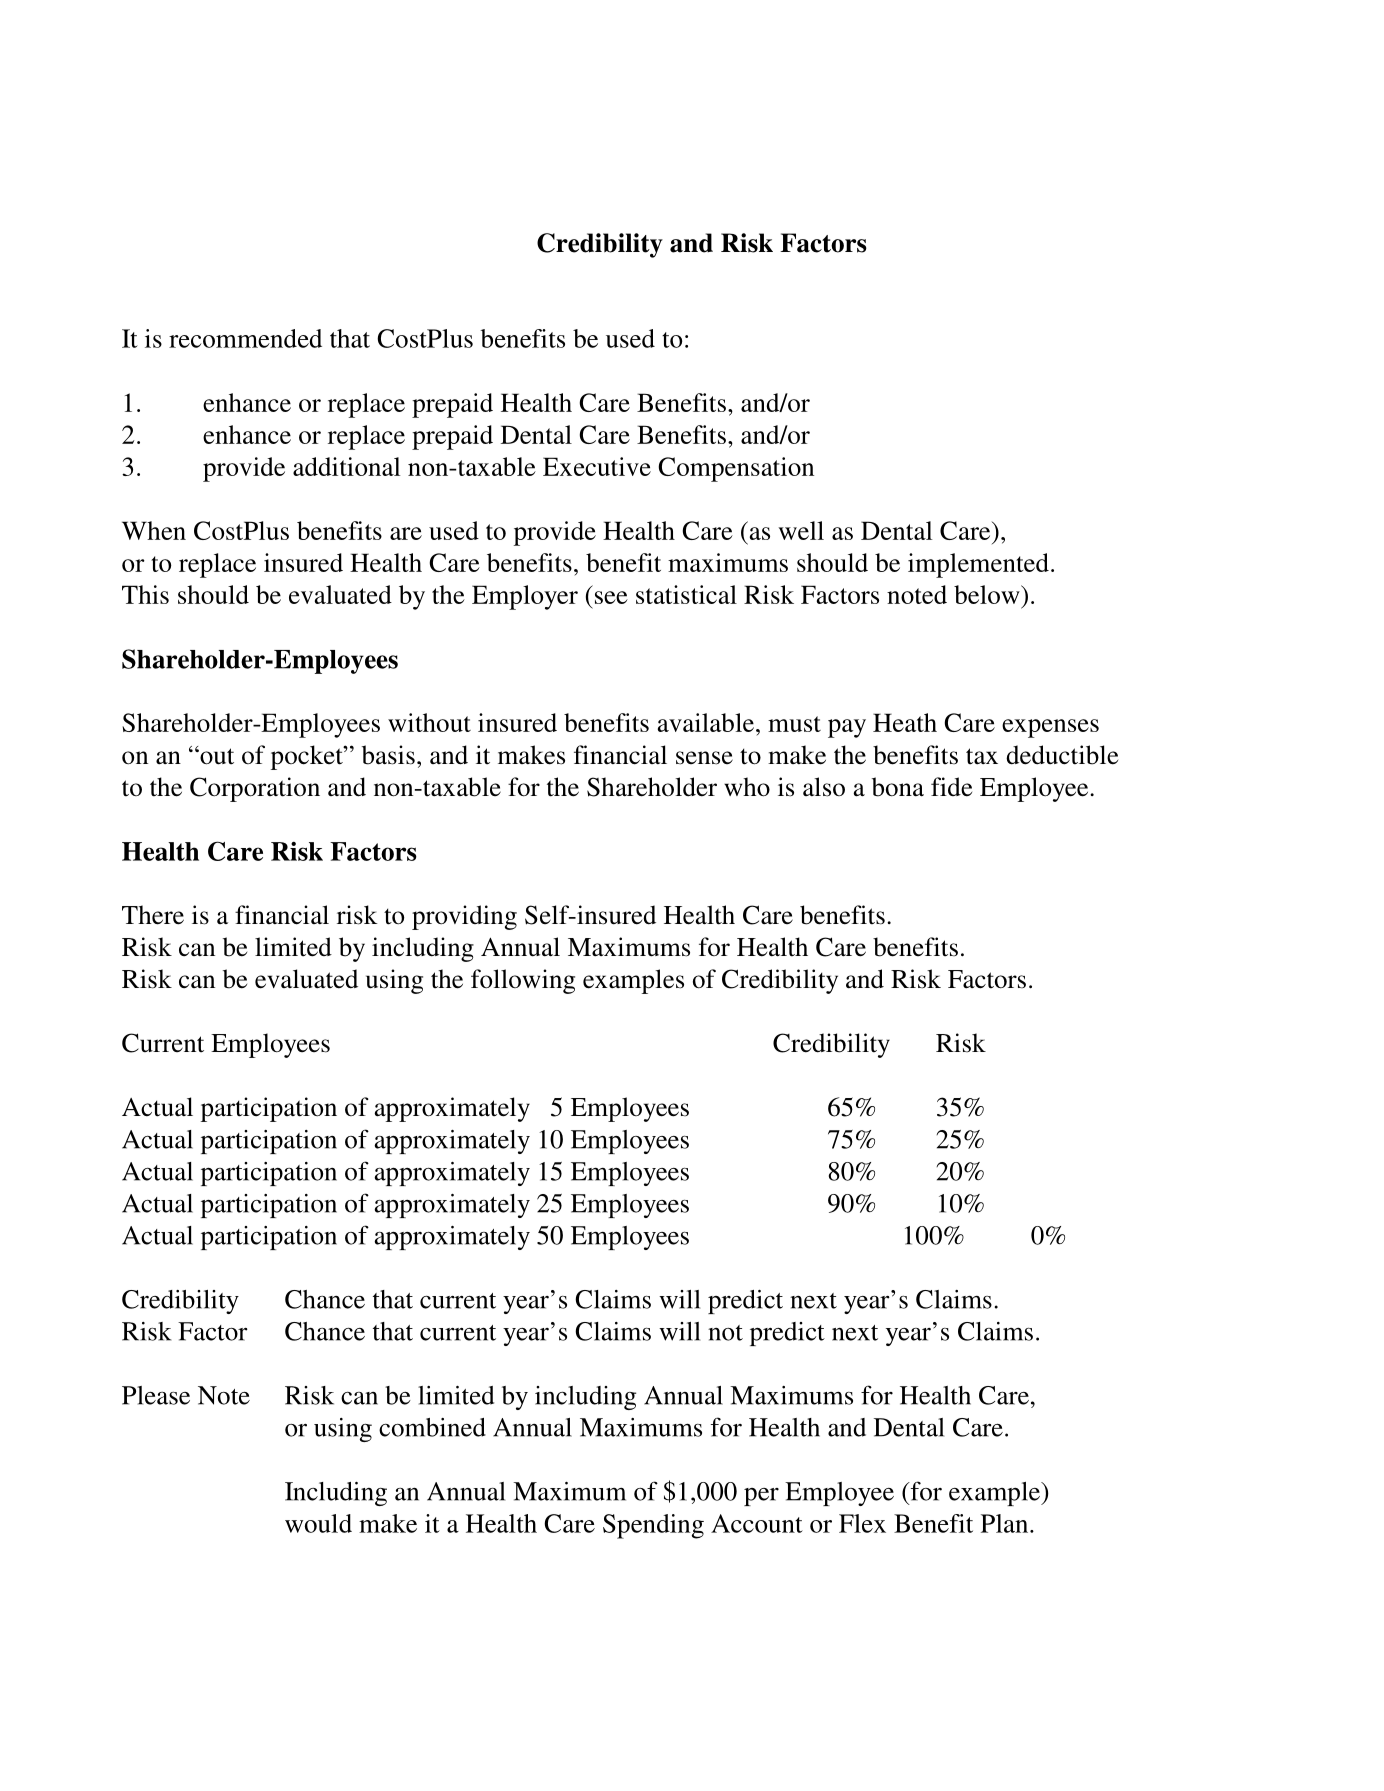 The height and width of the screenshot is (1791, 1384). I want to click on Executive, so click(597, 466).
